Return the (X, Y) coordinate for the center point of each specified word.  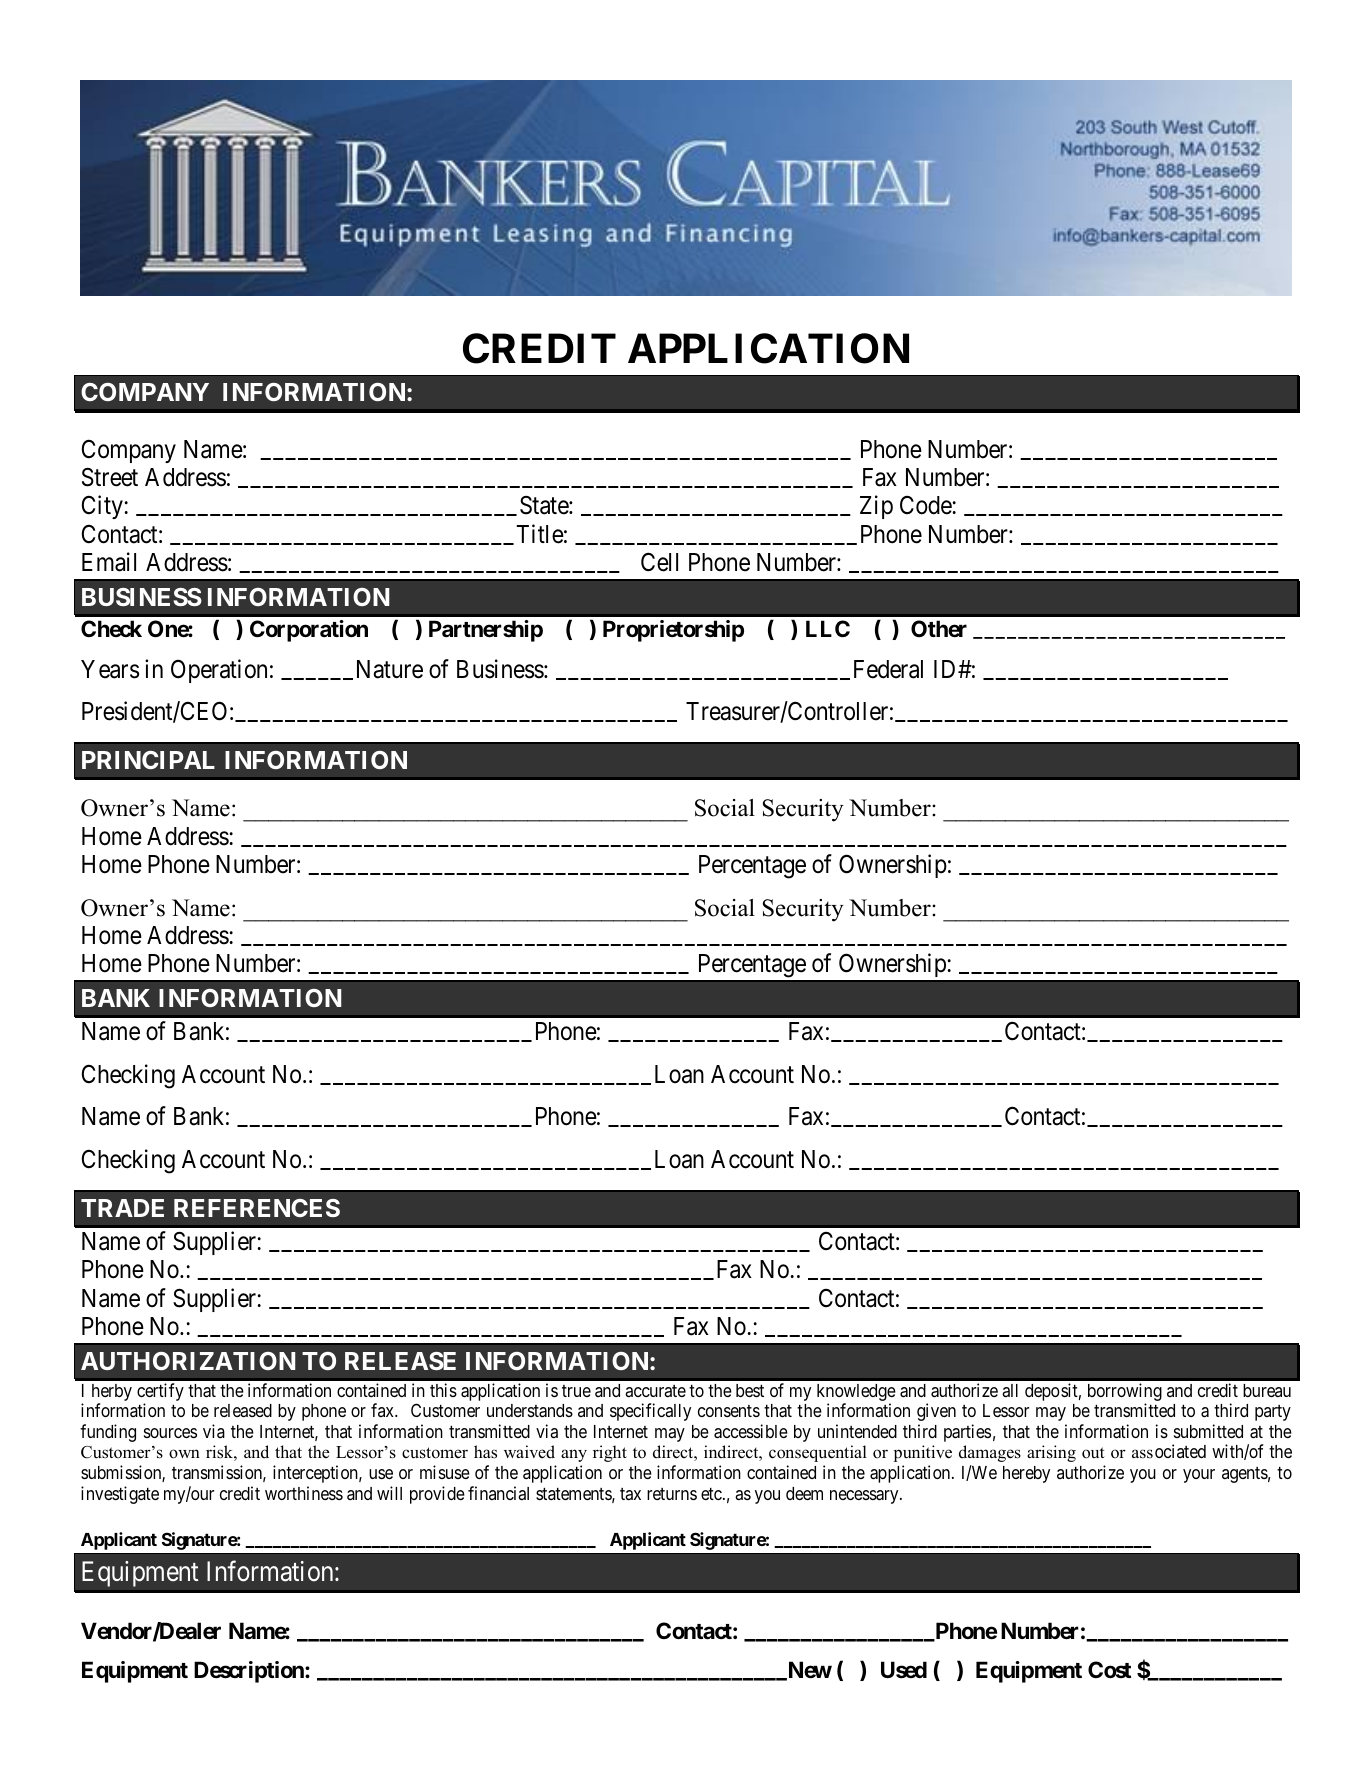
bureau (1267, 1390)
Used (904, 1670)
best (750, 1390)
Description (250, 1672)
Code (926, 505)
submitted (1208, 1431)
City (103, 507)
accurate (655, 1391)
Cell (659, 562)
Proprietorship (673, 631)
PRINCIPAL (148, 760)
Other (939, 629)
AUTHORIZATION (188, 1361)
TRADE (122, 1208)
